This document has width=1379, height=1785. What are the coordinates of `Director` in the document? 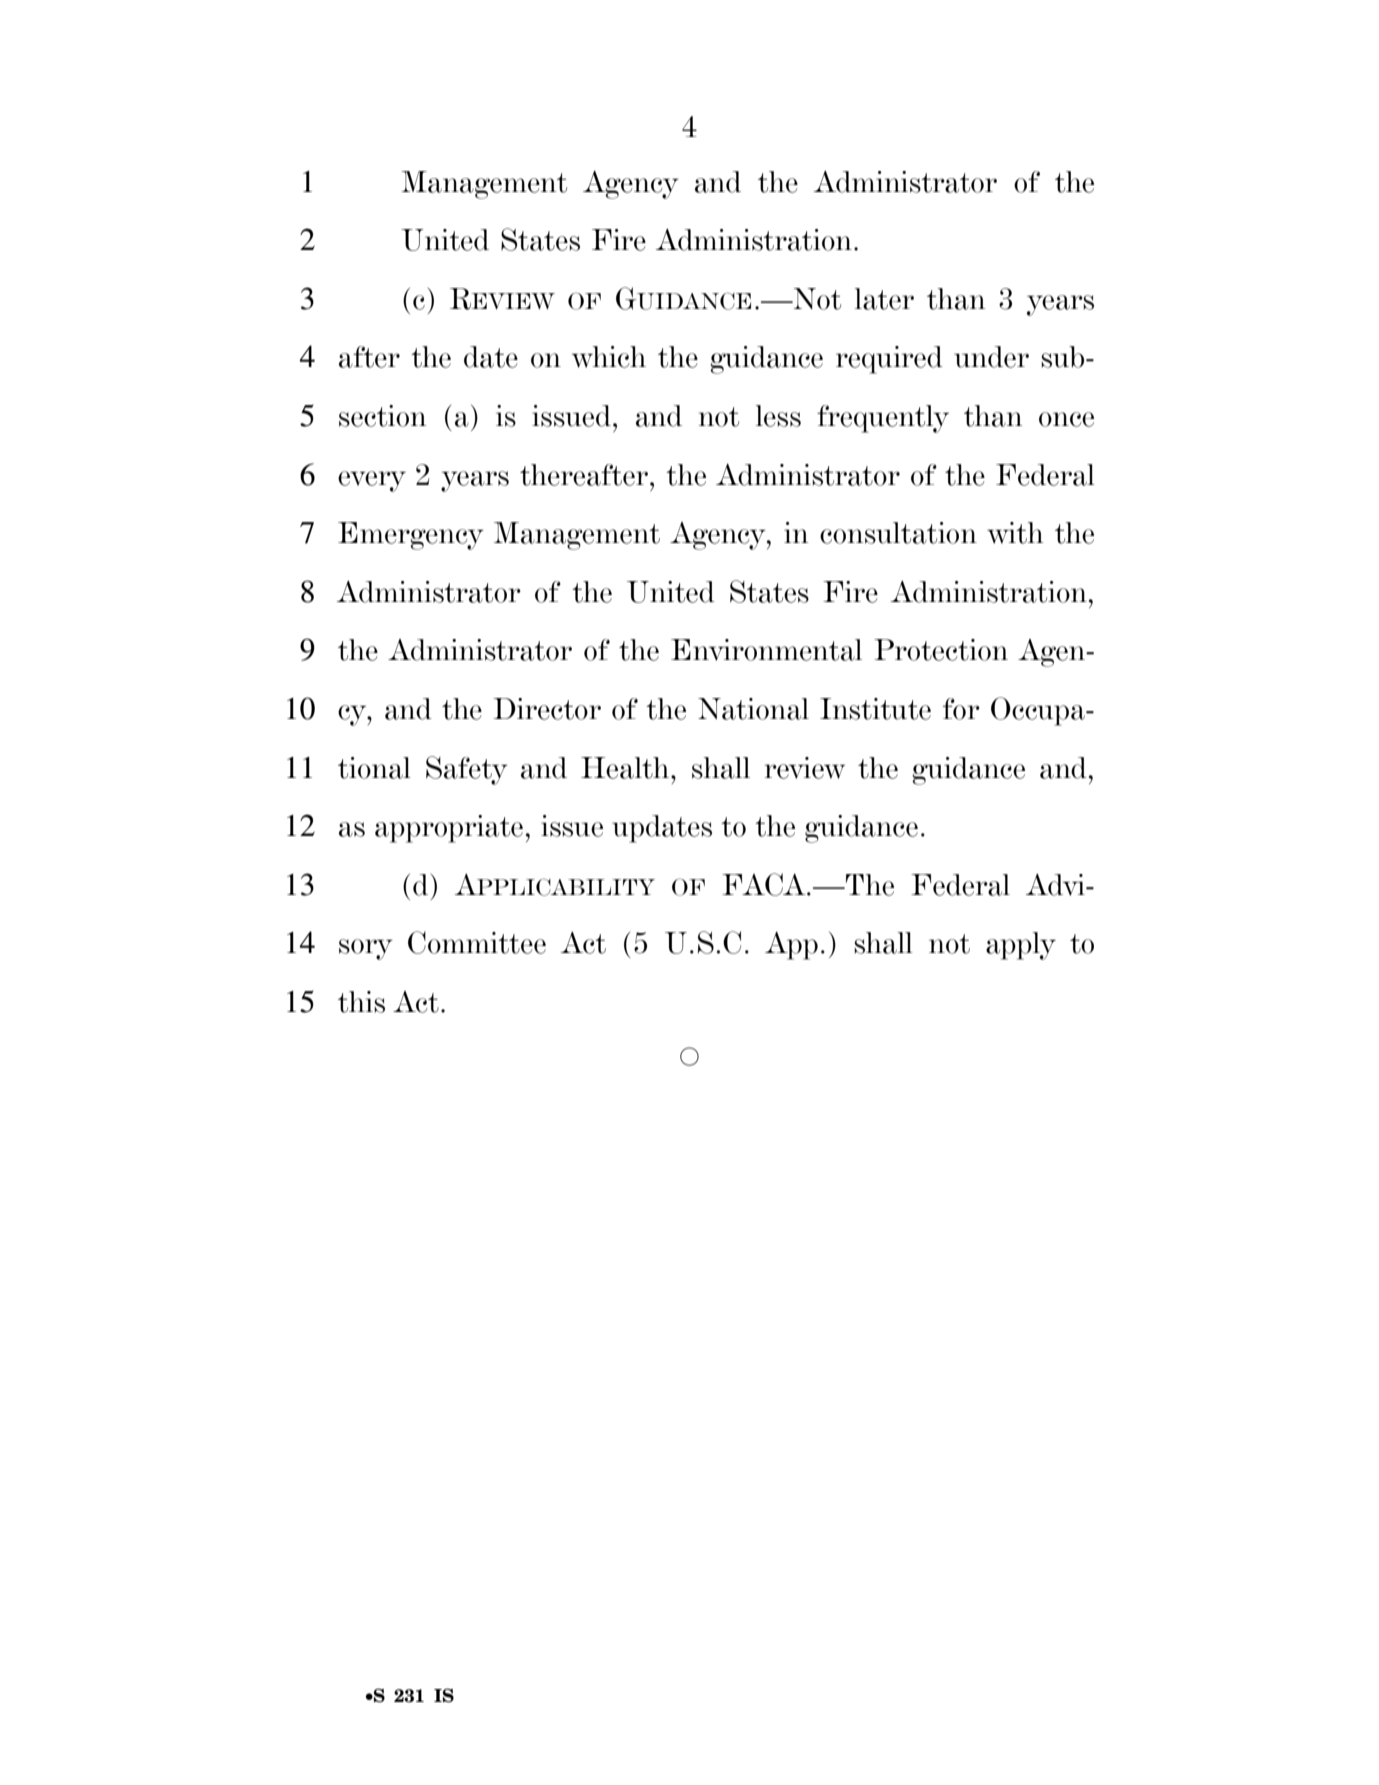 It's located at (547, 709).
